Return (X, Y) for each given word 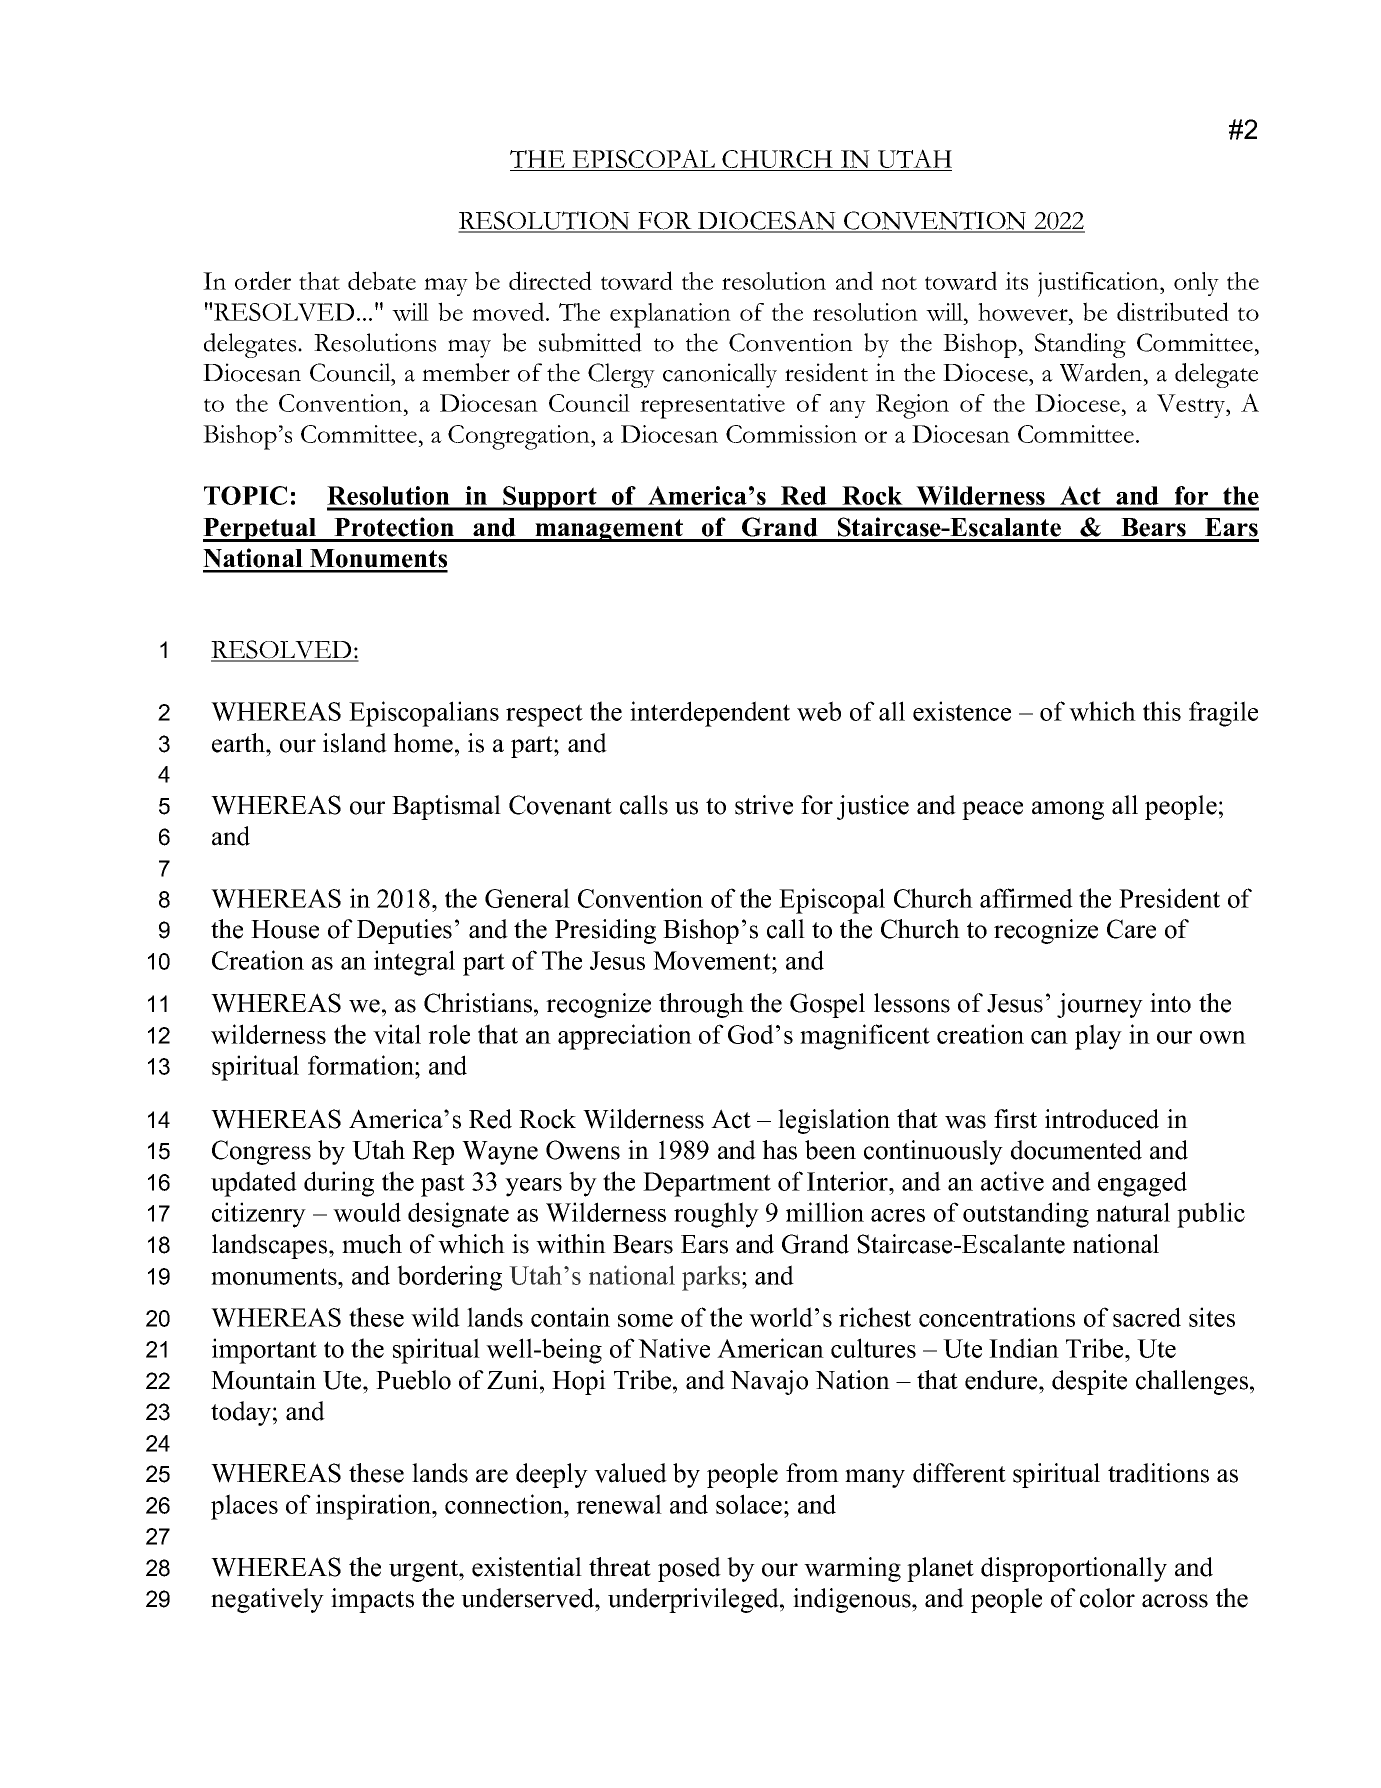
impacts (372, 1600)
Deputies (404, 931)
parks (712, 1278)
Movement (713, 960)
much (372, 1244)
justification (1099, 284)
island (355, 743)
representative (712, 406)
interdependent (710, 714)
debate (382, 280)
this (1162, 711)
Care (1131, 929)
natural (1133, 1212)
